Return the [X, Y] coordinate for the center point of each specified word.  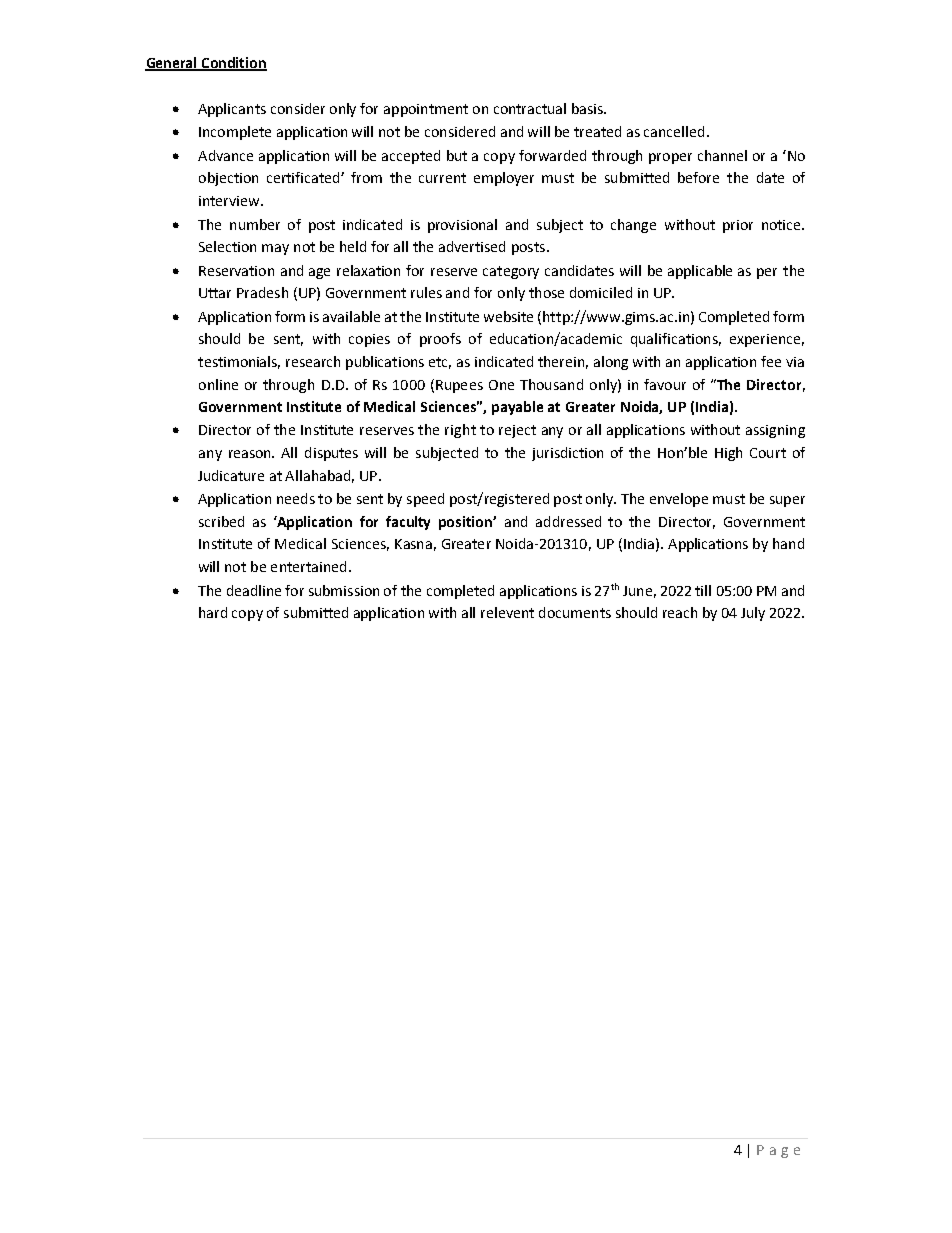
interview [230, 201]
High [728, 454]
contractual [530, 108]
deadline [254, 590]
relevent [507, 612]
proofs [440, 340]
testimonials [239, 362]
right [460, 431]
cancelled [674, 131]
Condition [233, 64]
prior [738, 226]
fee [771, 361]
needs [296, 498]
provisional [462, 226]
